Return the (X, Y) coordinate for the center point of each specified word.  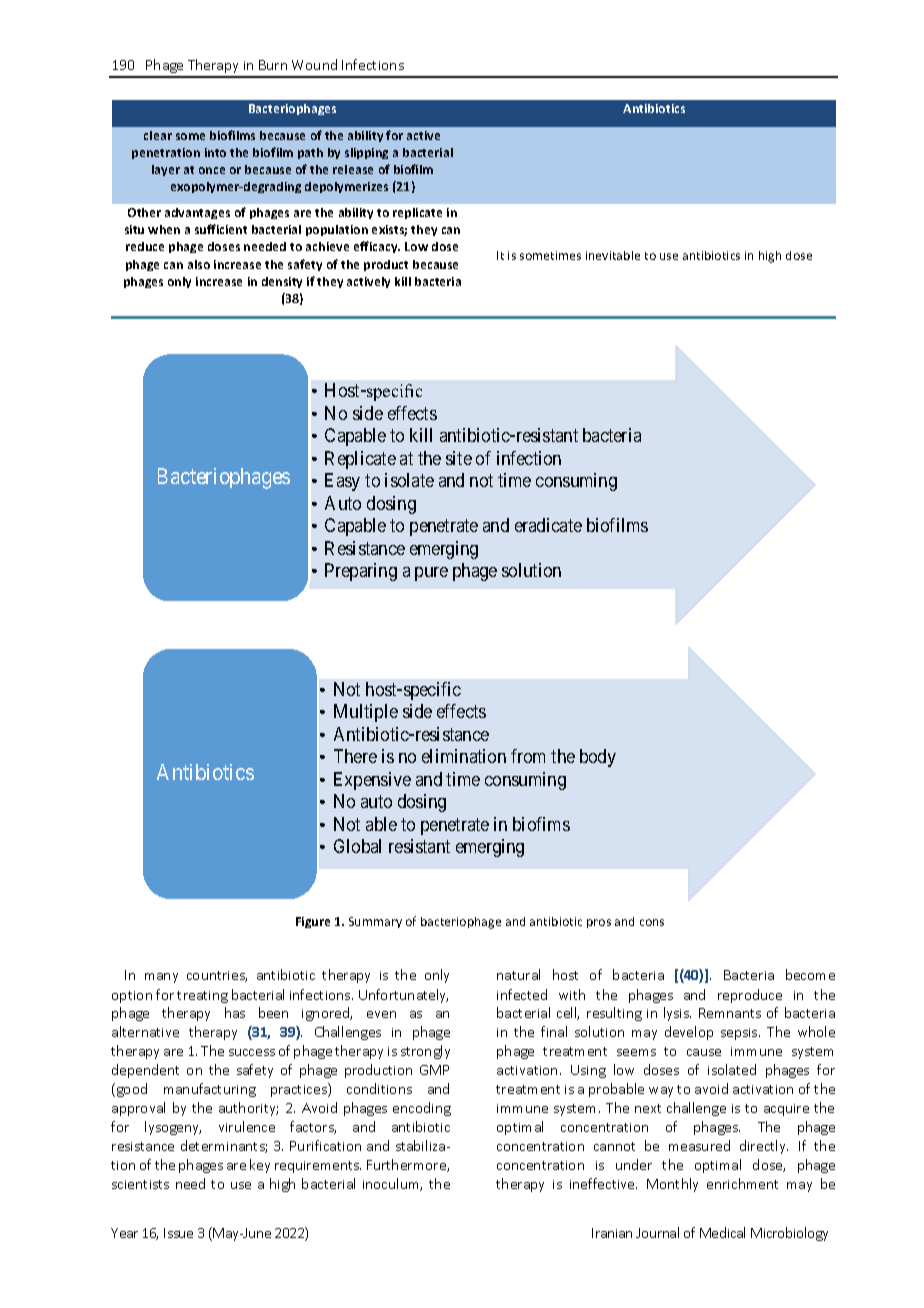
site (459, 458)
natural (518, 974)
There (355, 756)
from (528, 756)
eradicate (548, 525)
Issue (178, 1233)
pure (431, 574)
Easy (342, 482)
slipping (366, 153)
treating (202, 997)
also (199, 264)
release (353, 169)
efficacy (377, 247)
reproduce (750, 996)
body (598, 758)
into (215, 152)
